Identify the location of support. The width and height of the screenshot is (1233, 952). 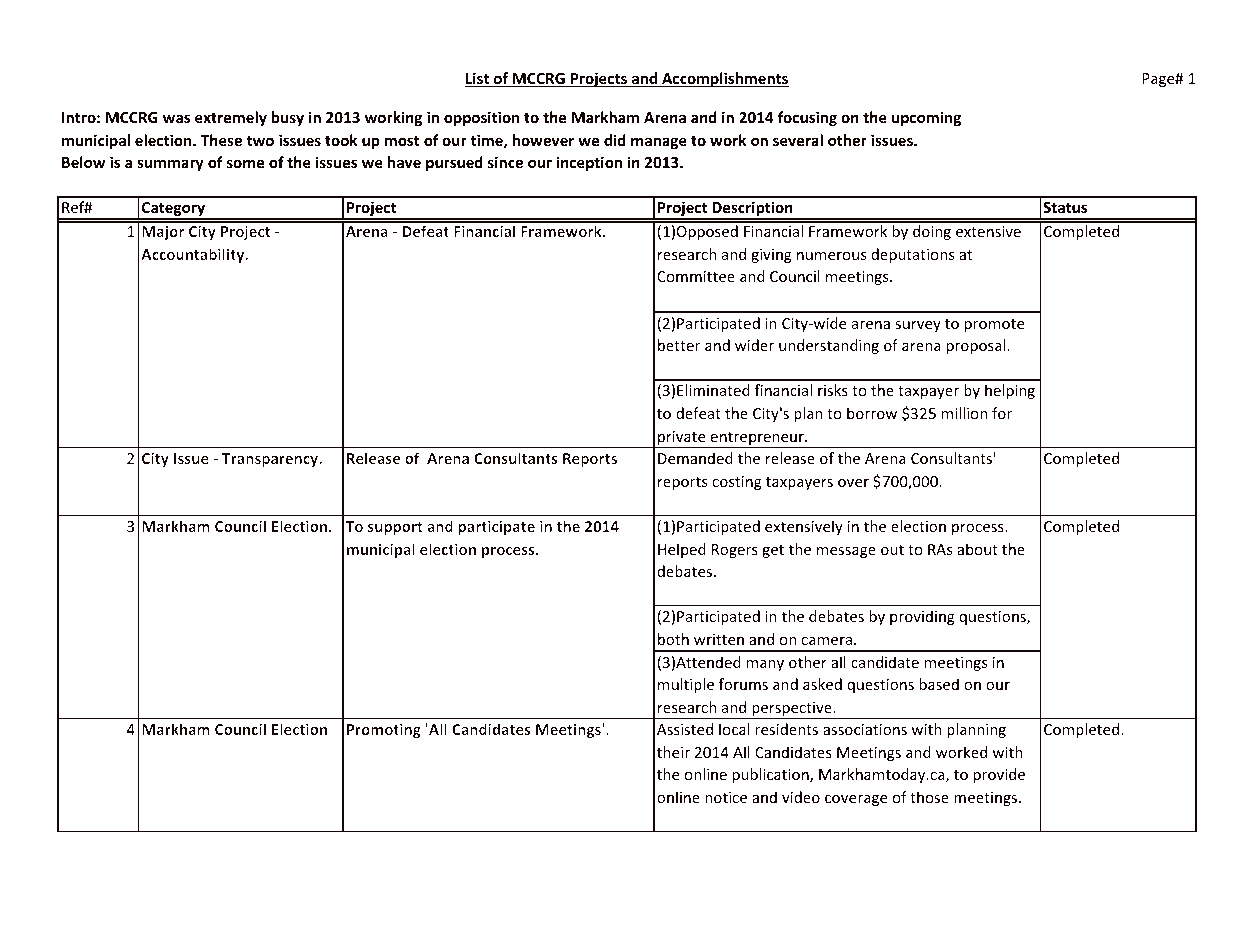
(395, 528).
